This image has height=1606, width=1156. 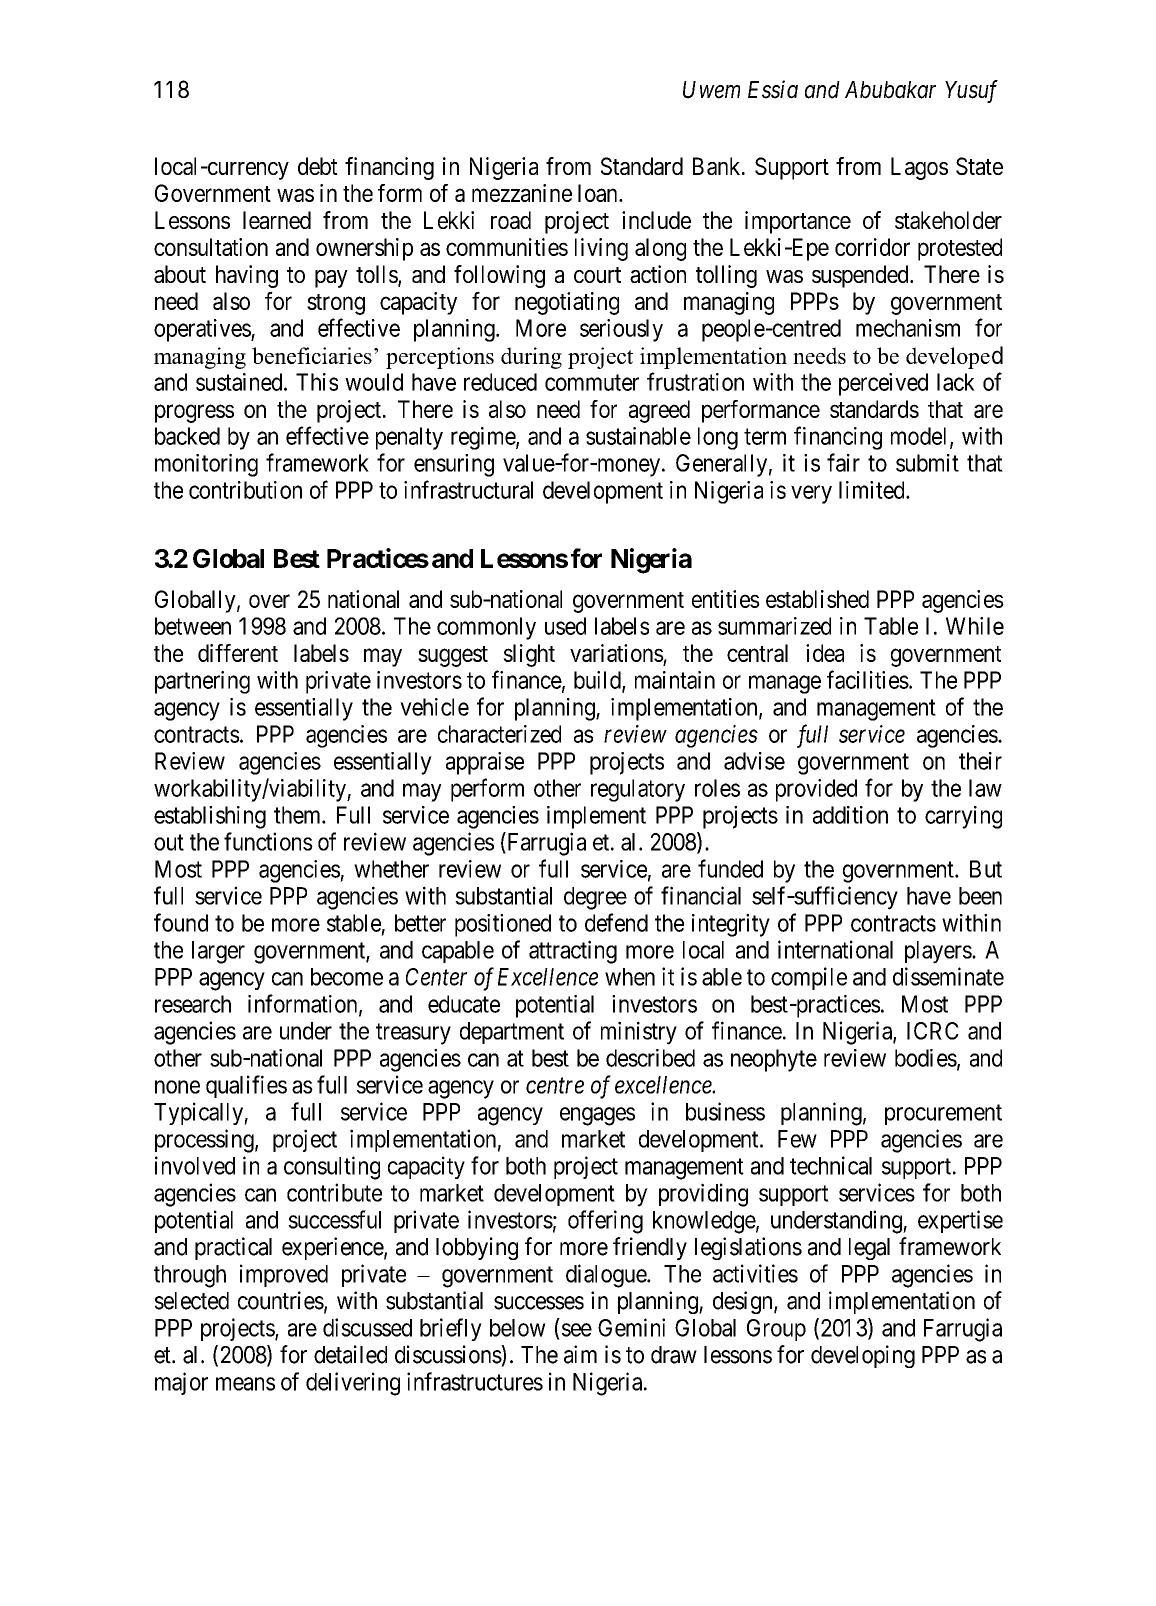 What do you see at coordinates (919, 168) in the image?
I see `Lagos` at bounding box center [919, 168].
